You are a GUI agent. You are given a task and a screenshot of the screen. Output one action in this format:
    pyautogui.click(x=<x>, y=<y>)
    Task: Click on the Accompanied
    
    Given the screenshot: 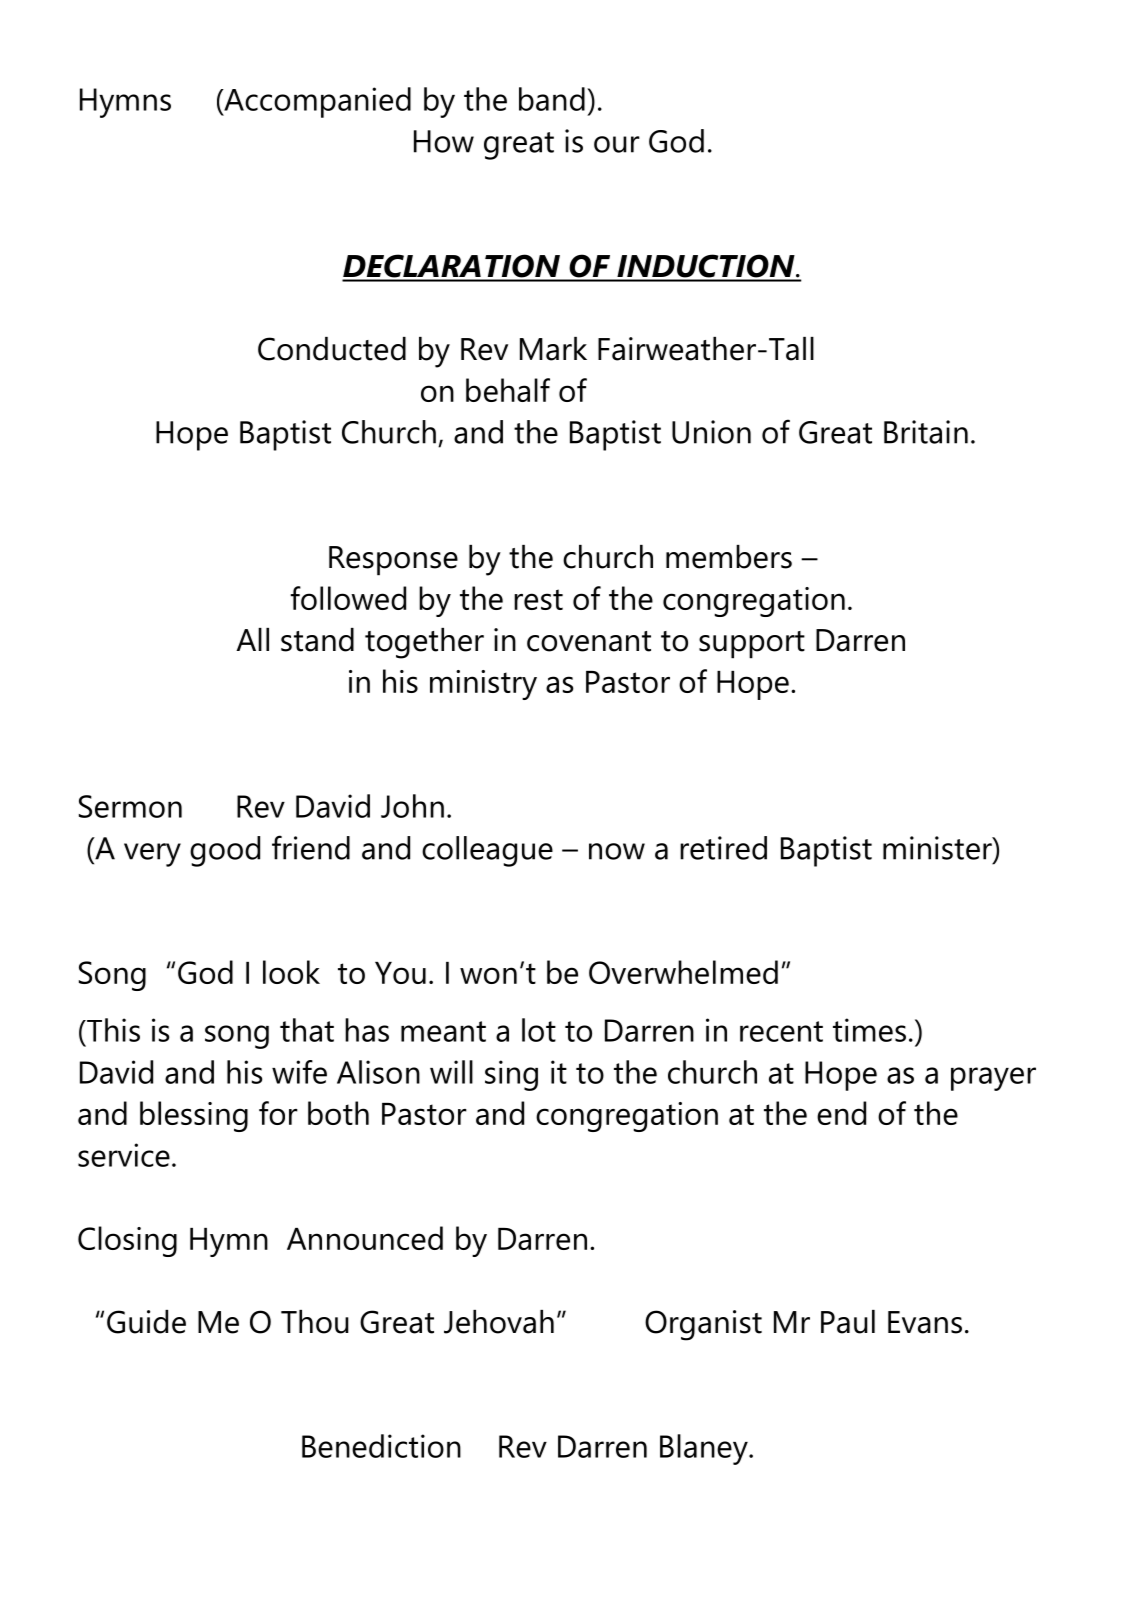 What is the action you would take?
    pyautogui.click(x=316, y=102)
